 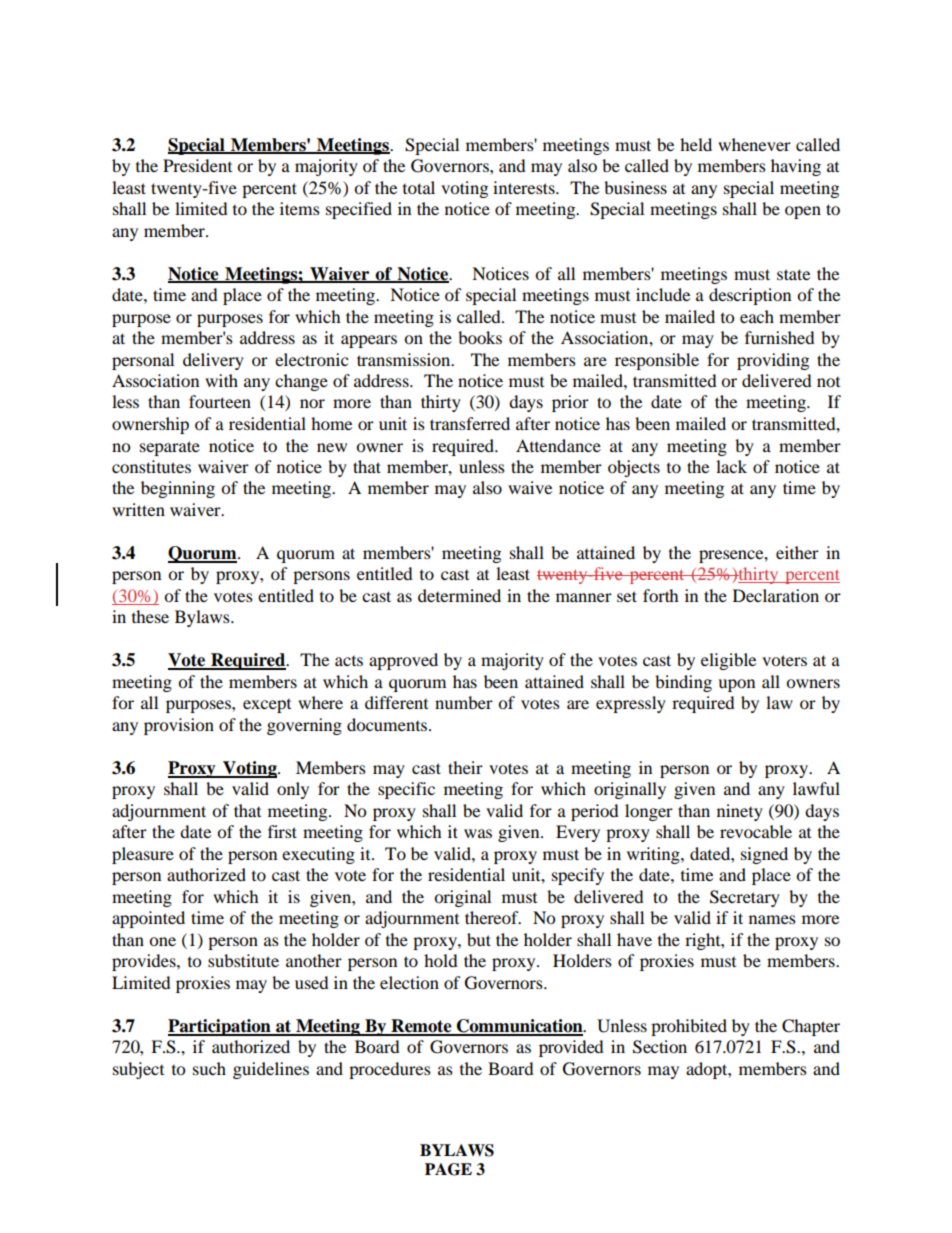 What do you see at coordinates (464, 702) in the image?
I see `number` at bounding box center [464, 702].
